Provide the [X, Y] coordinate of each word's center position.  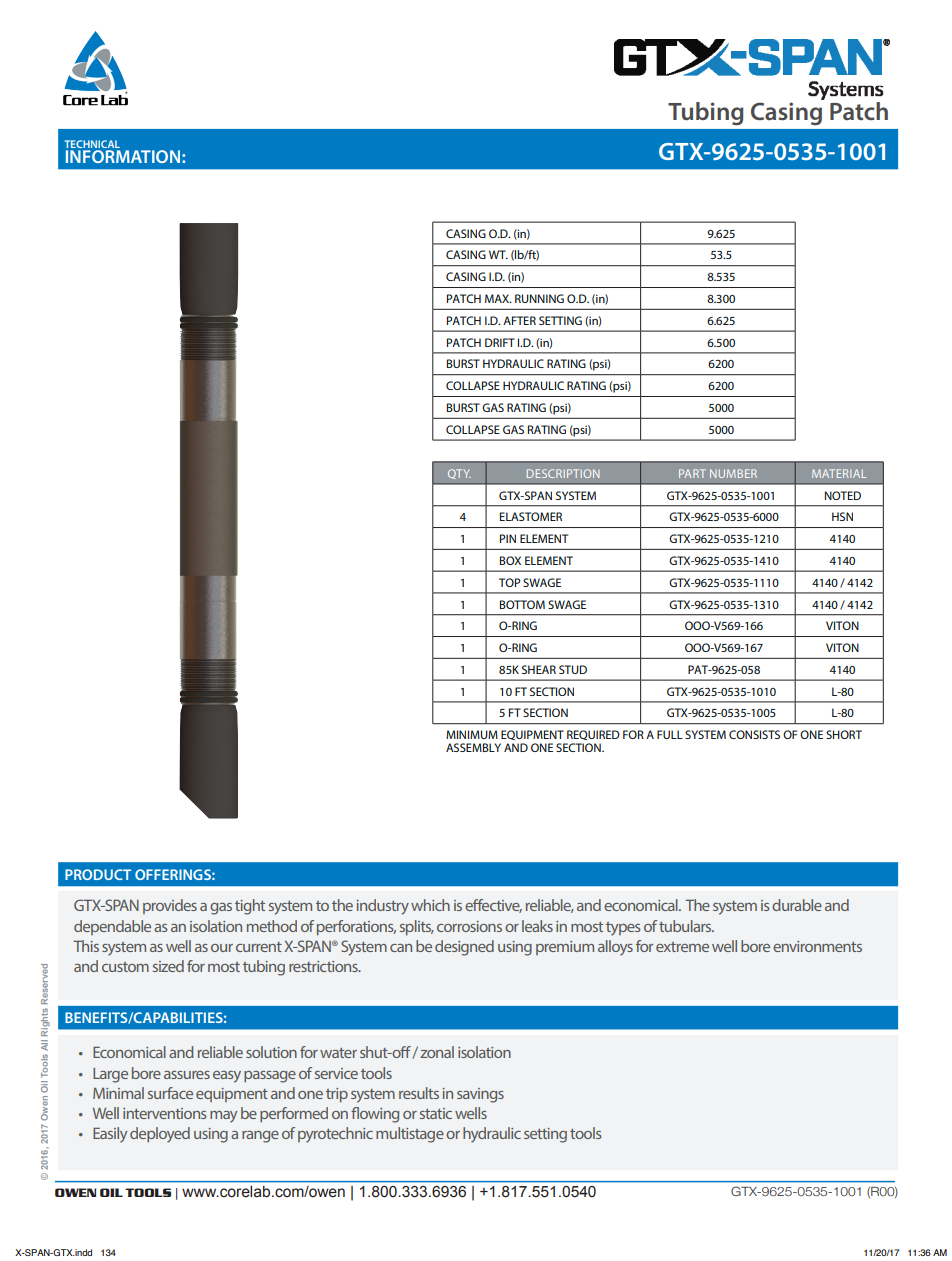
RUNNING [539, 298]
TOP [509, 582]
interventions [164, 1113]
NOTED [843, 495]
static [436, 1113]
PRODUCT [98, 874]
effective [493, 906]
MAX [498, 298]
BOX [510, 560]
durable [797, 905]
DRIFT [500, 342]
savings [480, 1095]
